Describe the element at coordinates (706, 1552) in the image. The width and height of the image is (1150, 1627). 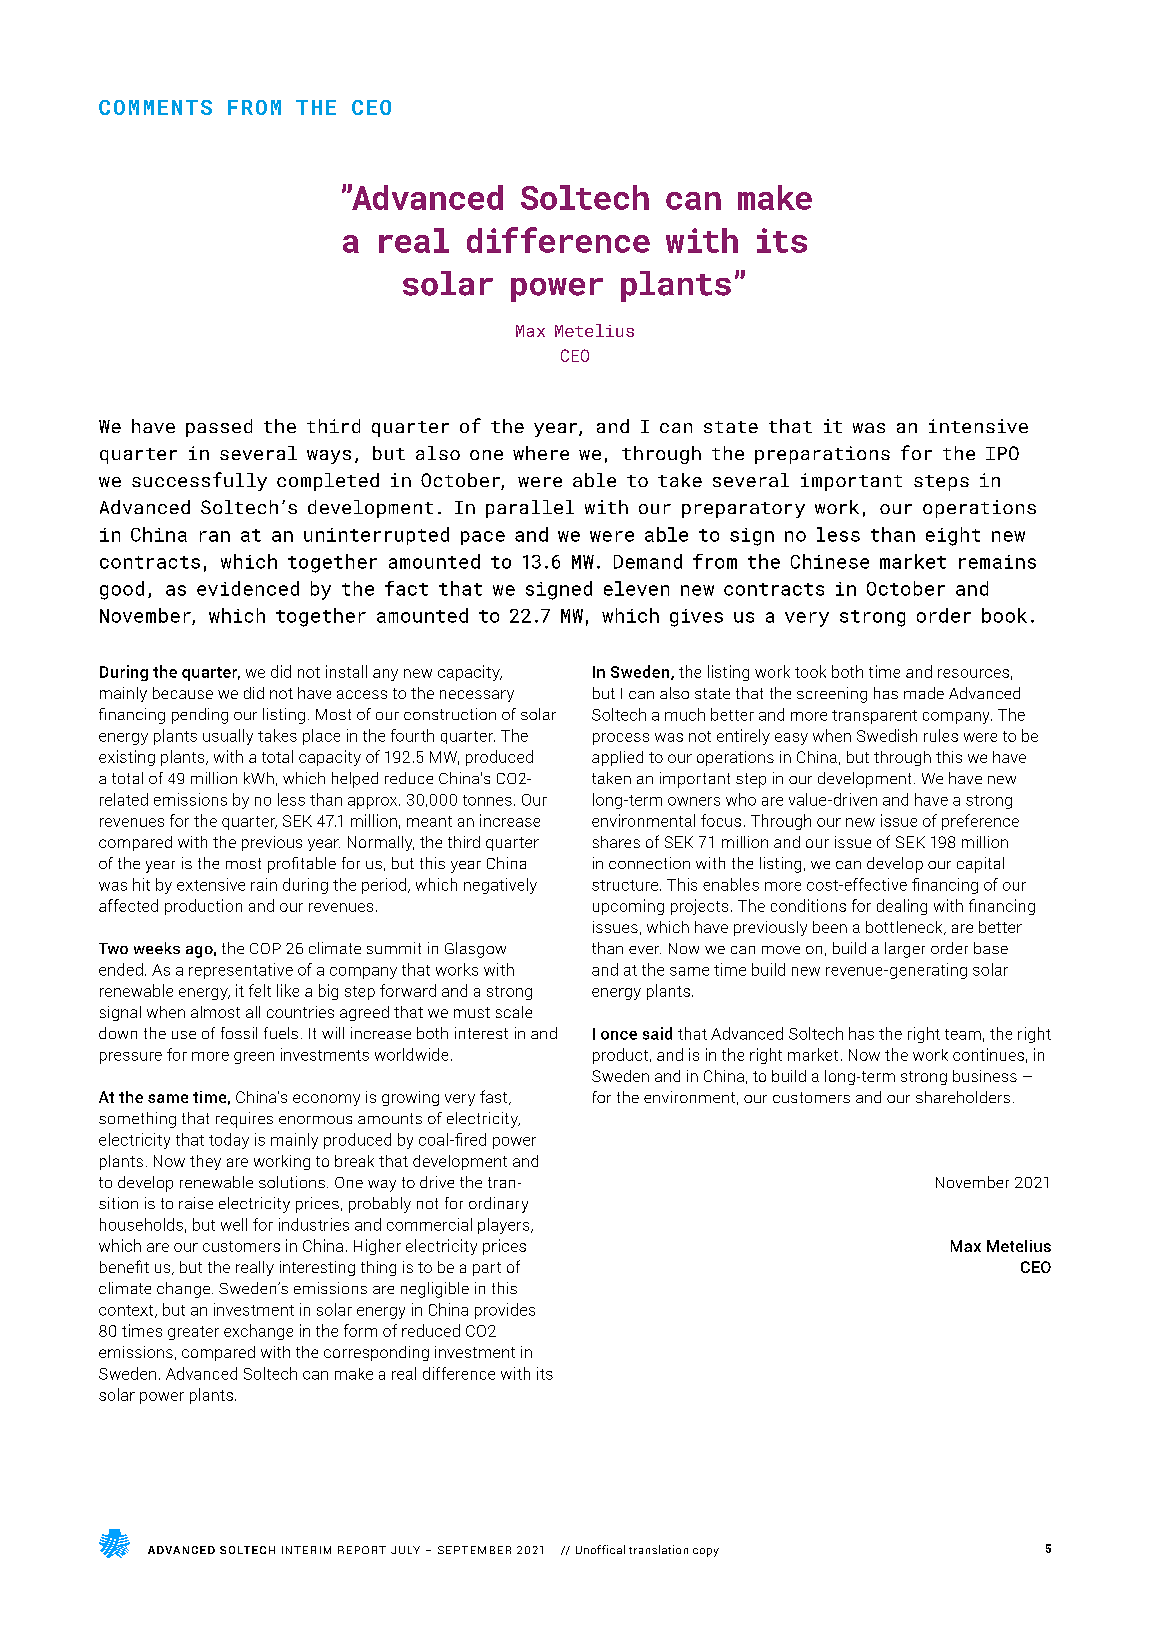
I see `copy` at that location.
